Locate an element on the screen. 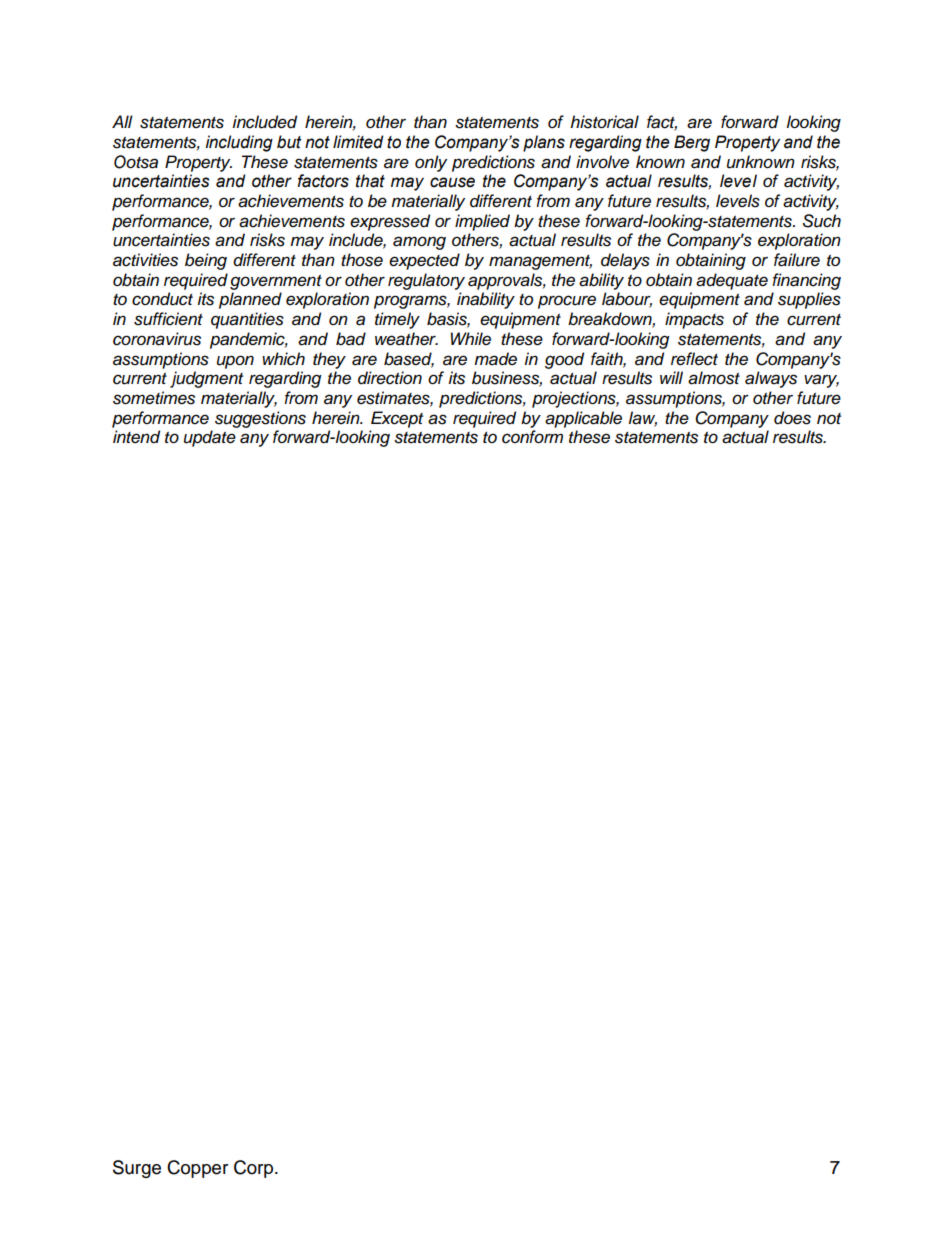 Image resolution: width=952 pixels, height=1233 pixels. conform is located at coordinates (532, 437).
